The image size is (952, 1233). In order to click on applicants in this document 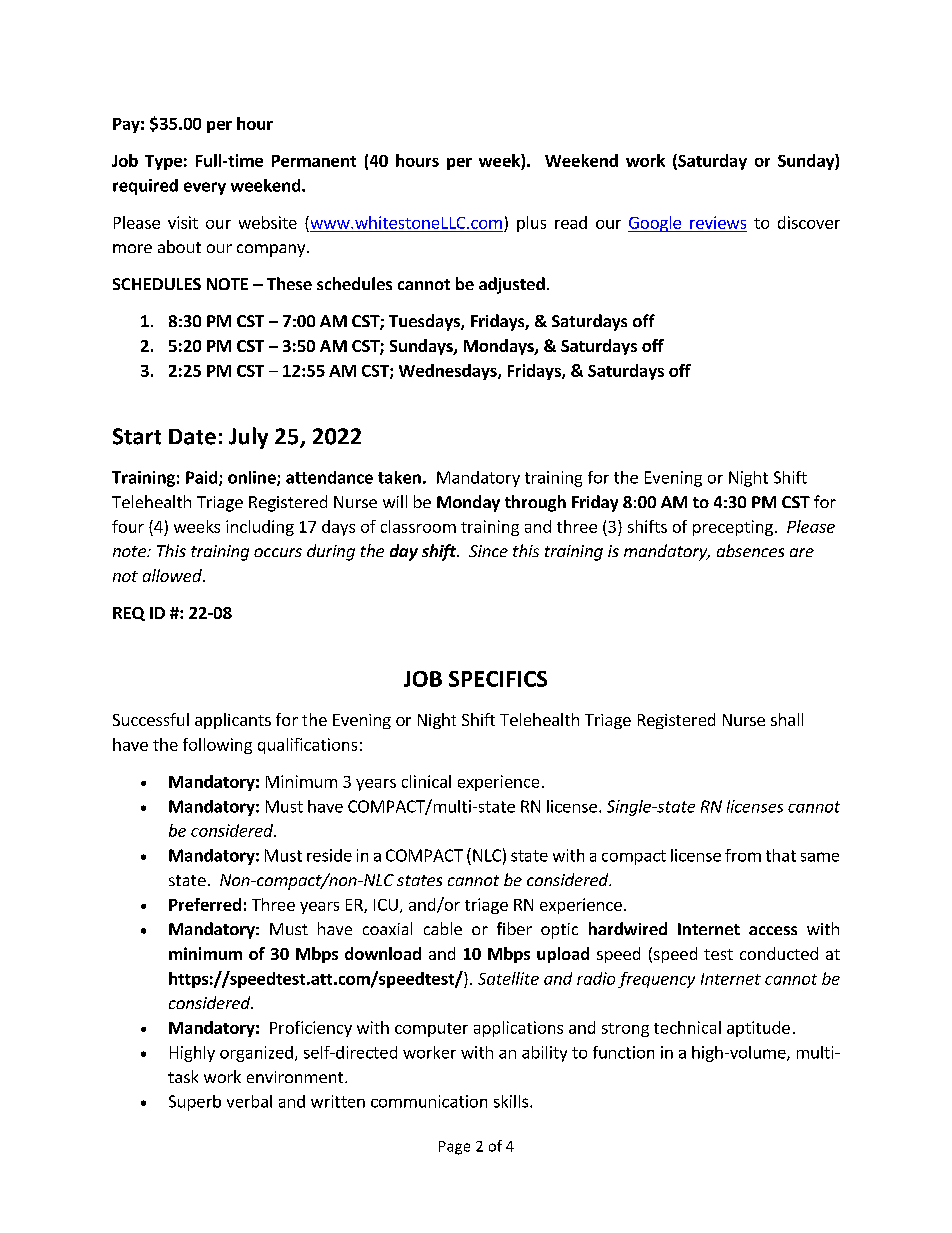, I will do `click(233, 721)`.
